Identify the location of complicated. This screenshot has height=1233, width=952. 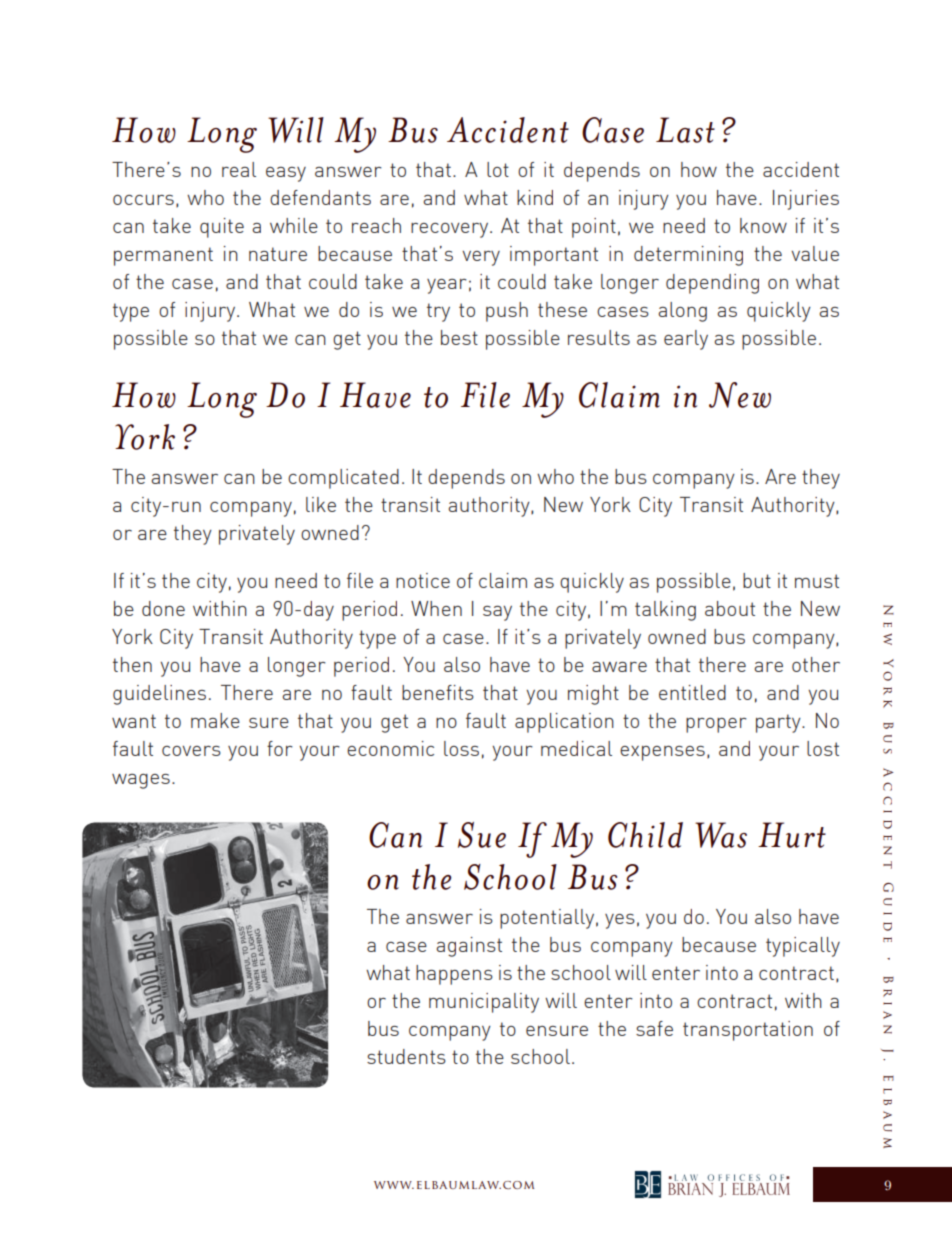
(343, 479).
